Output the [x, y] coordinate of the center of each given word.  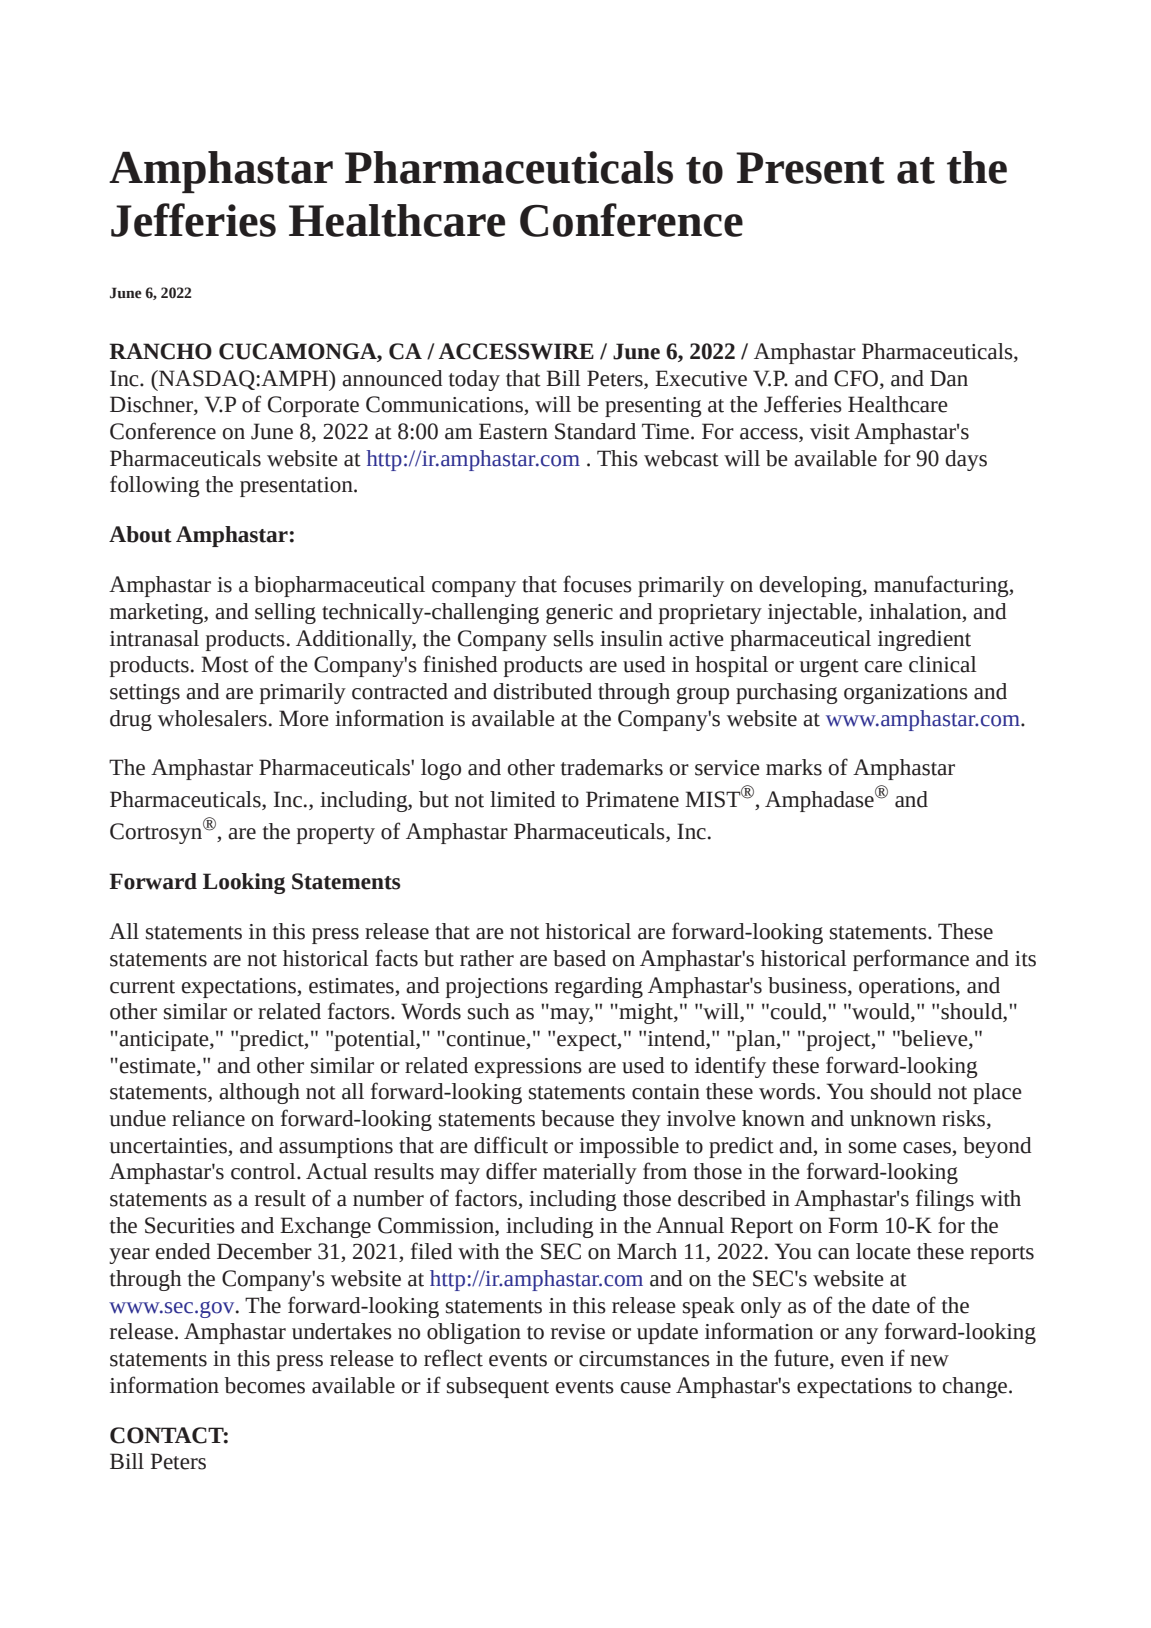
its [1025, 959]
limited [523, 799]
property [336, 835]
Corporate [313, 406]
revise [578, 1332]
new [929, 1361]
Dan [949, 378]
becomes [264, 1385]
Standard [595, 431]
